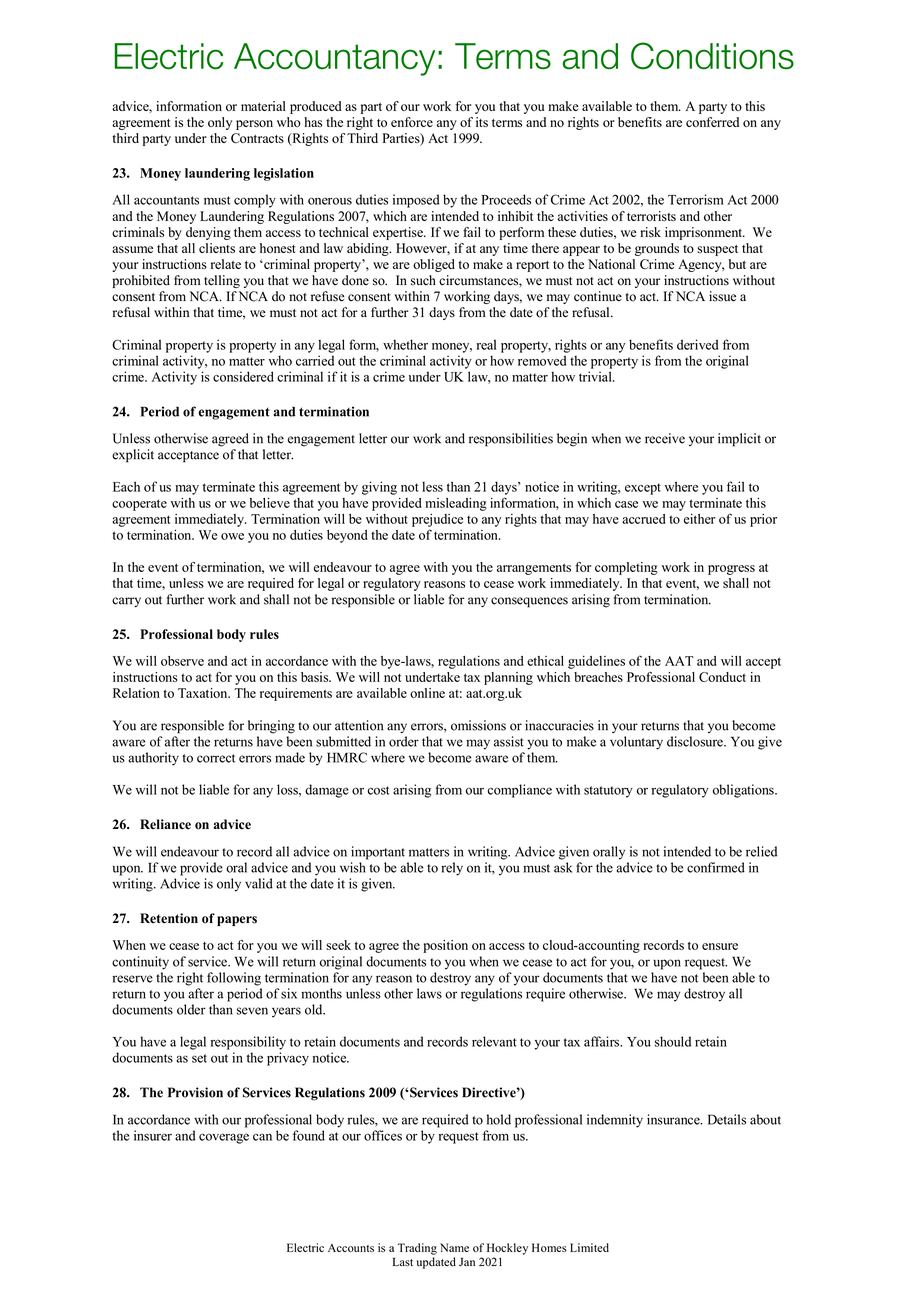  Describe the element at coordinates (224, 1138) in the page. I see `coverage` at that location.
